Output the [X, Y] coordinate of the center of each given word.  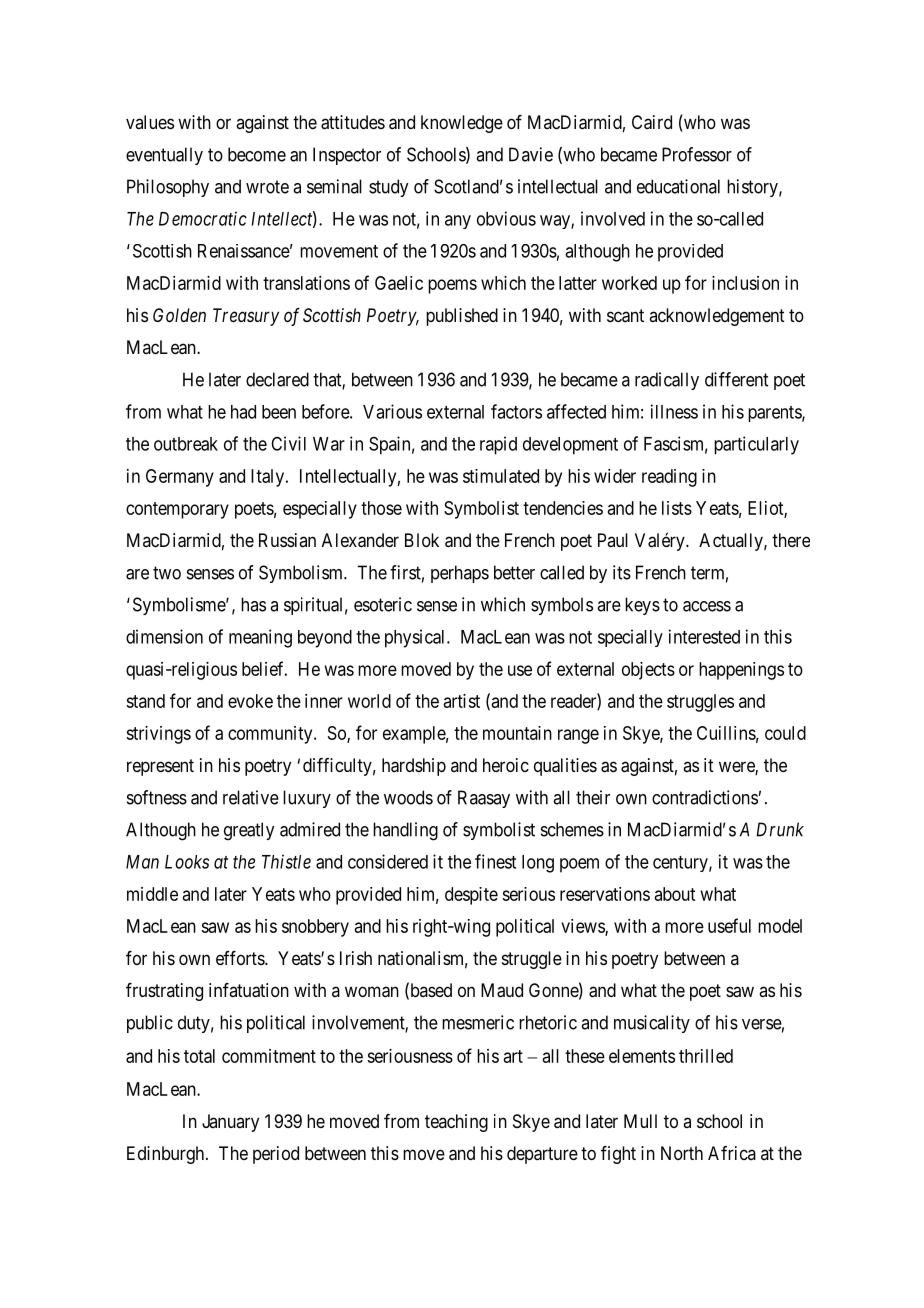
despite [471, 896]
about [675, 894]
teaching [456, 1123]
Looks [187, 862]
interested [704, 636]
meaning [260, 638]
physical [416, 638]
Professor [697, 154]
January [230, 1123]
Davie [531, 154]
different [736, 379]
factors [516, 411]
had [243, 412]
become [257, 154]
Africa [732, 1153]
